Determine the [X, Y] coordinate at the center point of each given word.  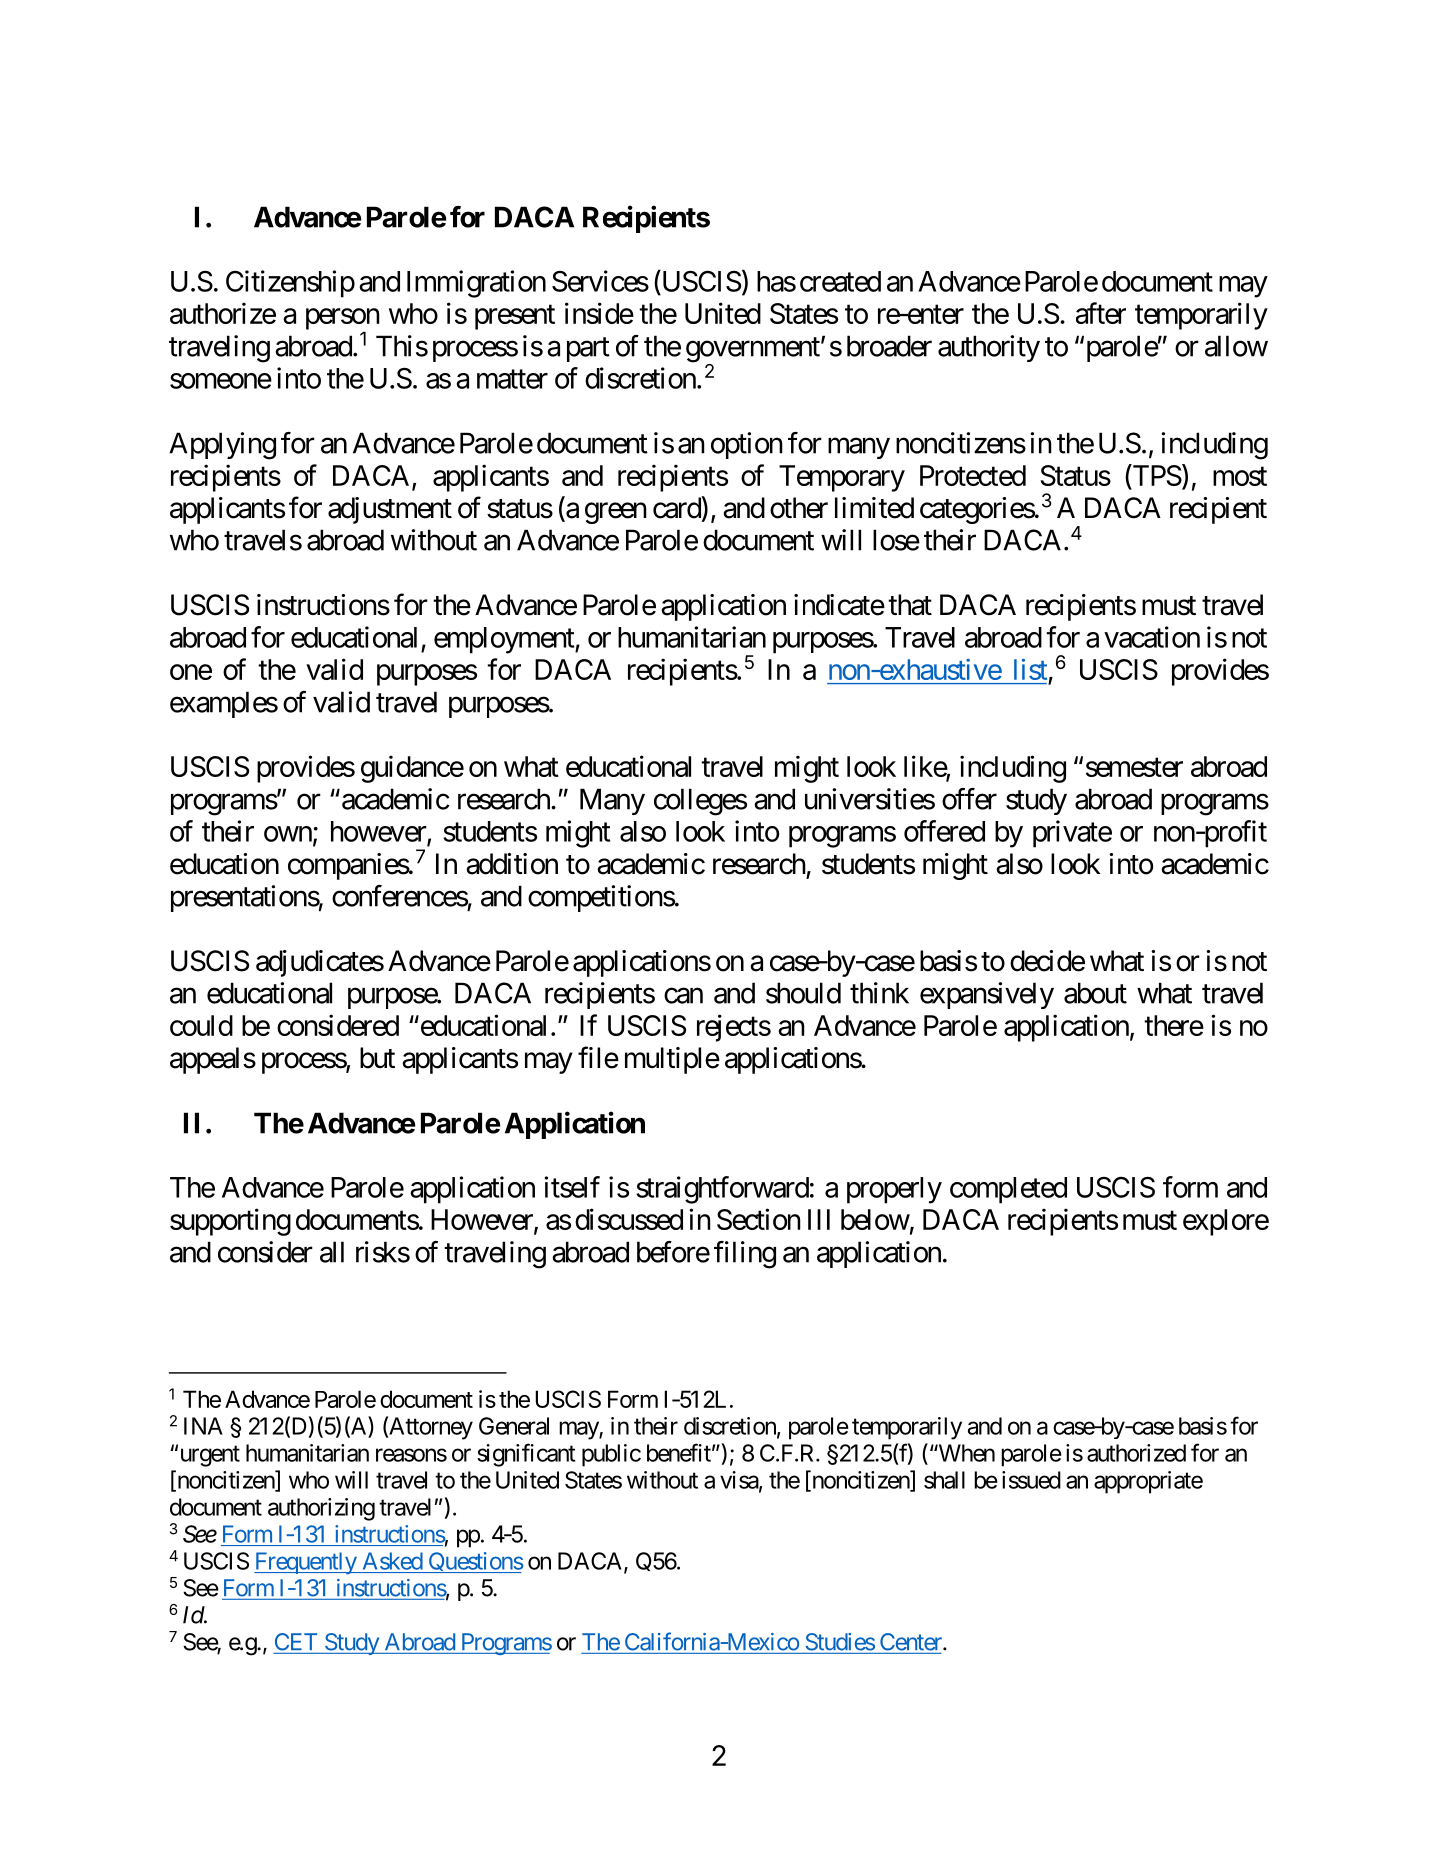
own [288, 834]
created [840, 281]
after [1101, 313]
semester [1134, 767]
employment [505, 640]
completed [1008, 1190]
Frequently [306, 1563]
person [343, 320]
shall [944, 1480]
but [377, 1058]
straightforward [722, 1190]
